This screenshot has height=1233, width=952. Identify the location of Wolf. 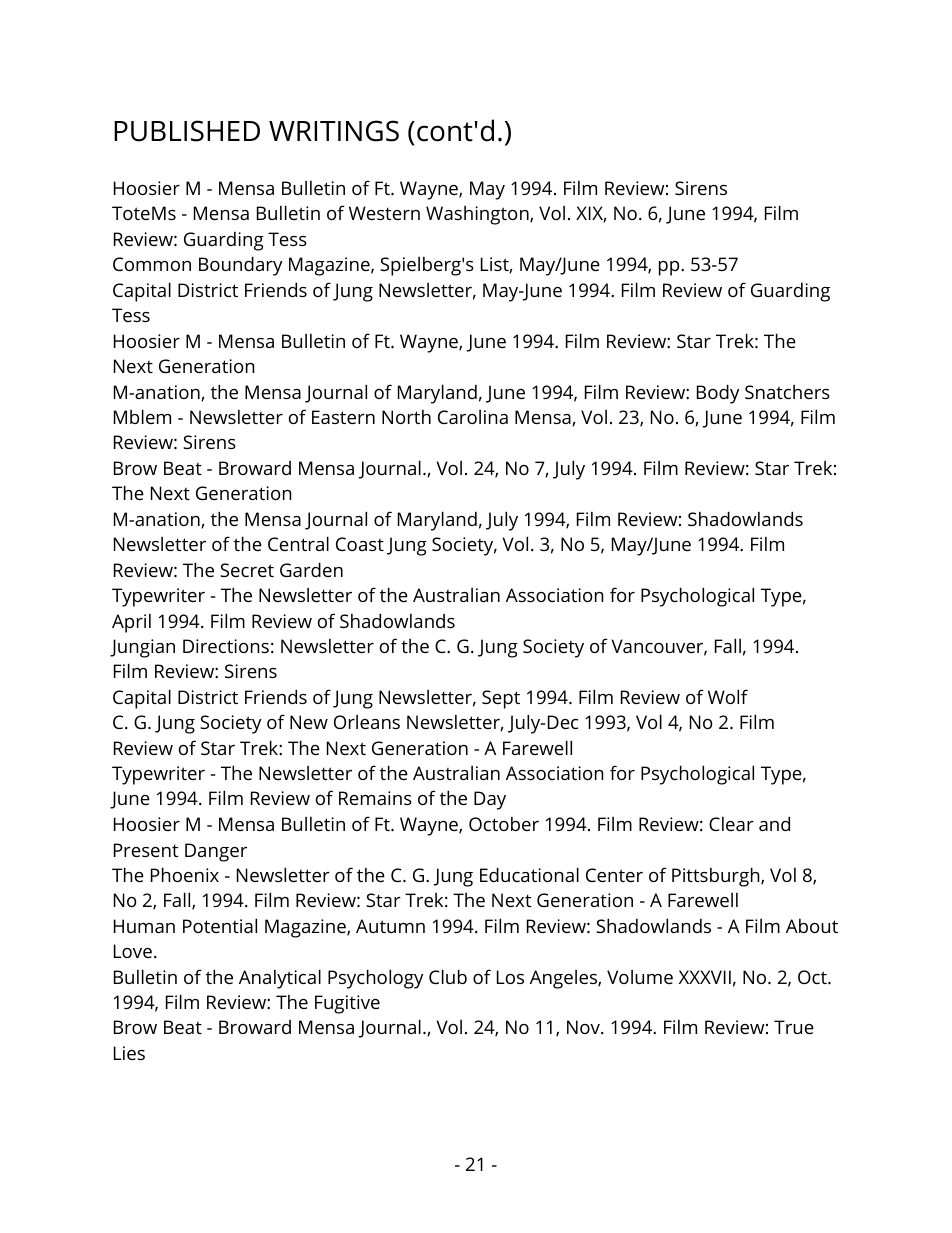
(728, 696).
